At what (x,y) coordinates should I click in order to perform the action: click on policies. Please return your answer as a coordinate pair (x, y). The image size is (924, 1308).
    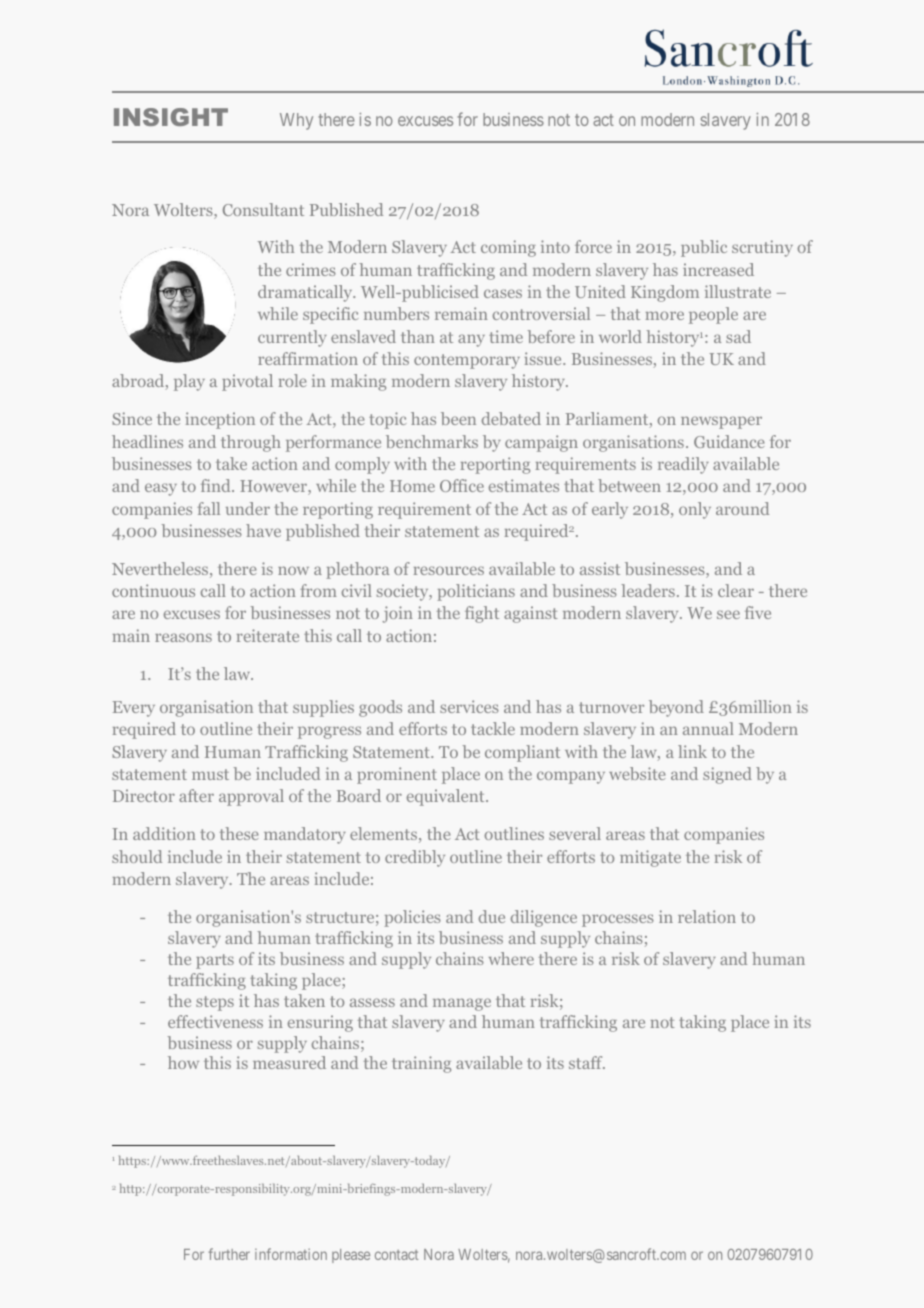
    Looking at the image, I should click on (412, 918).
